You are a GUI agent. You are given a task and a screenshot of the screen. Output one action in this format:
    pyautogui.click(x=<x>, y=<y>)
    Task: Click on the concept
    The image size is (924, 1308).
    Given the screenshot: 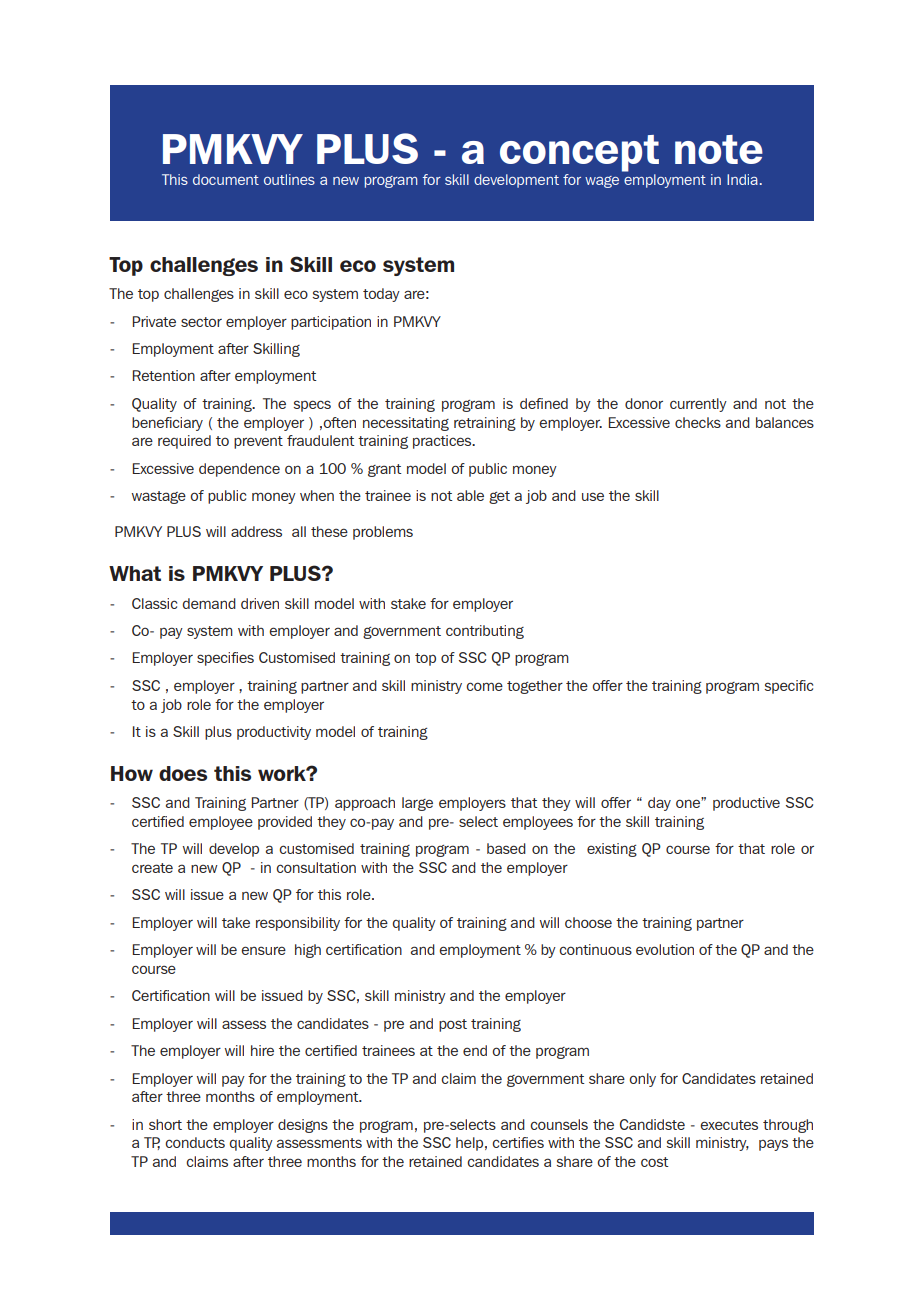 What is the action you would take?
    pyautogui.click(x=579, y=153)
